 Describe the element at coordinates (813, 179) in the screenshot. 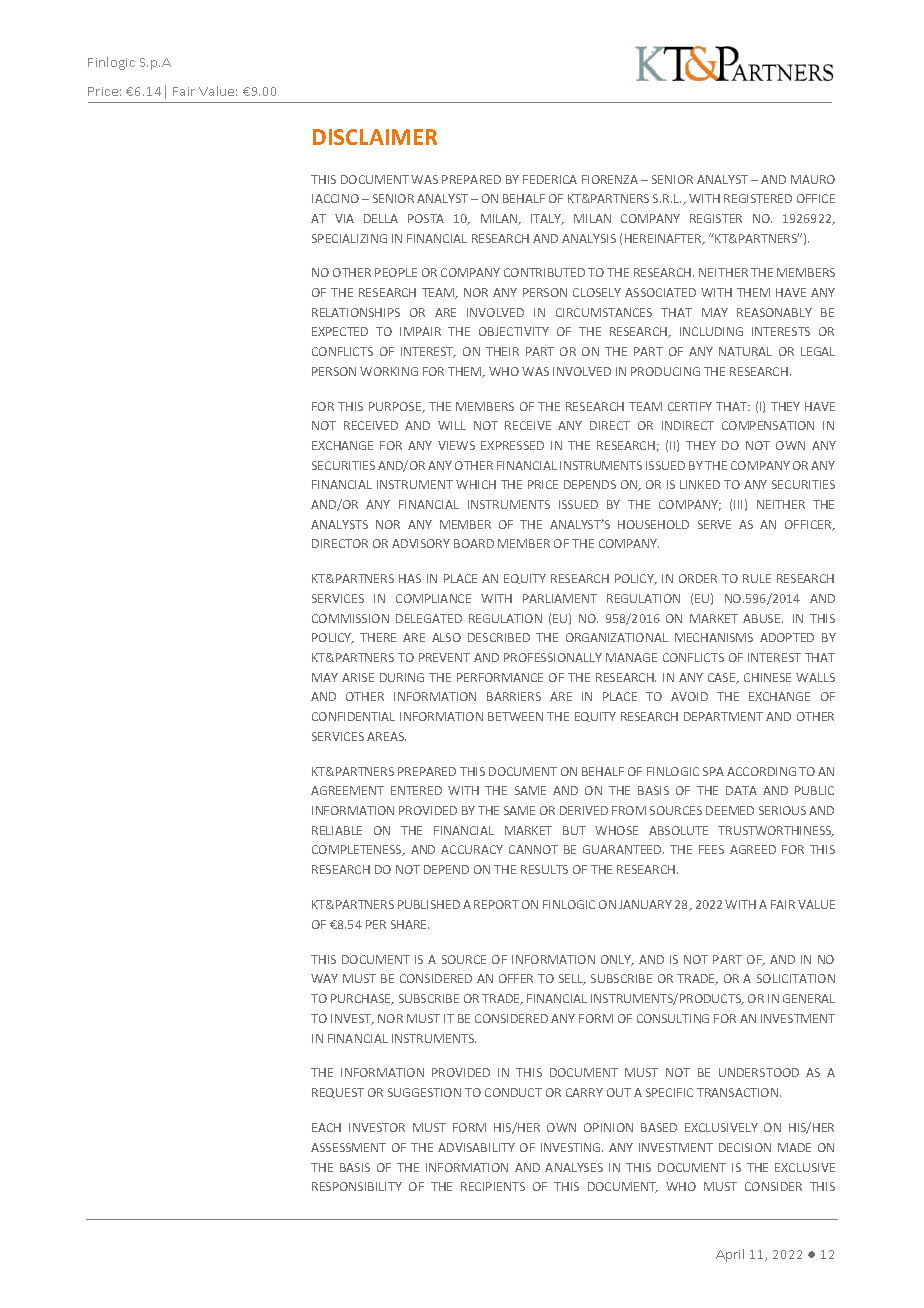

I see `MAURO` at that location.
